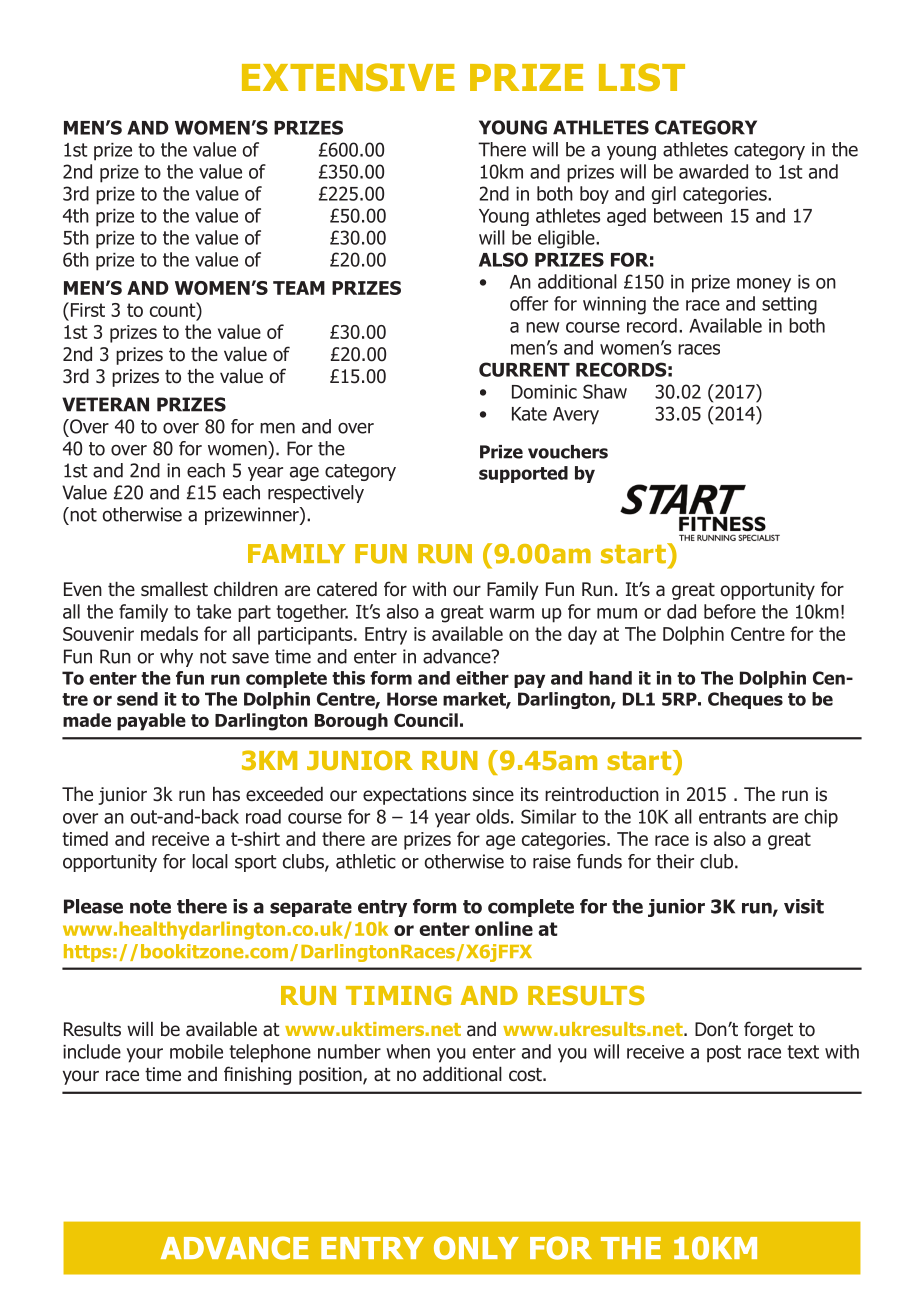 Image resolution: width=924 pixels, height=1311 pixels. What do you see at coordinates (105, 404) in the page?
I see `VETERAN` at bounding box center [105, 404].
